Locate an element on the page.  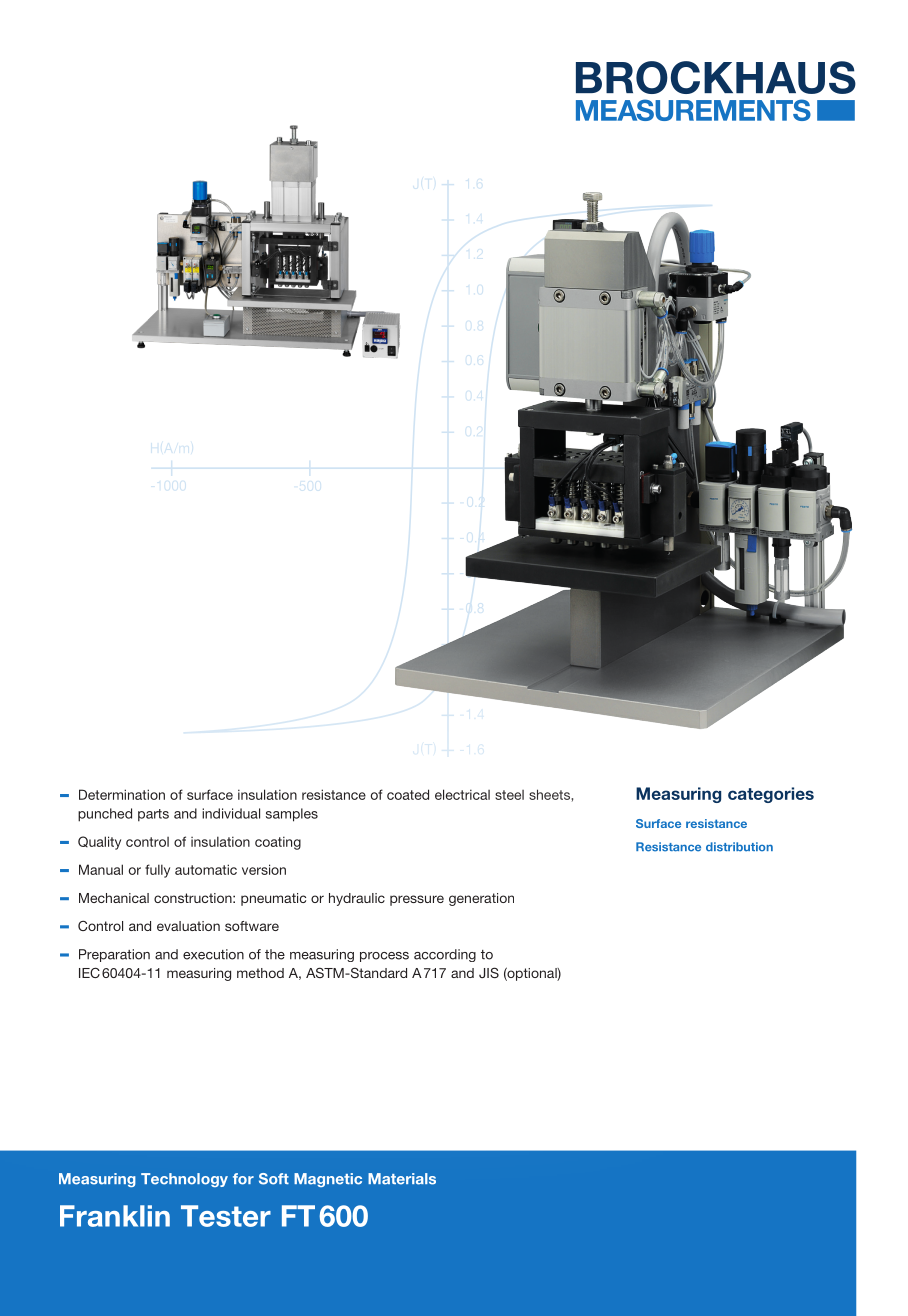
method is located at coordinates (260, 973).
